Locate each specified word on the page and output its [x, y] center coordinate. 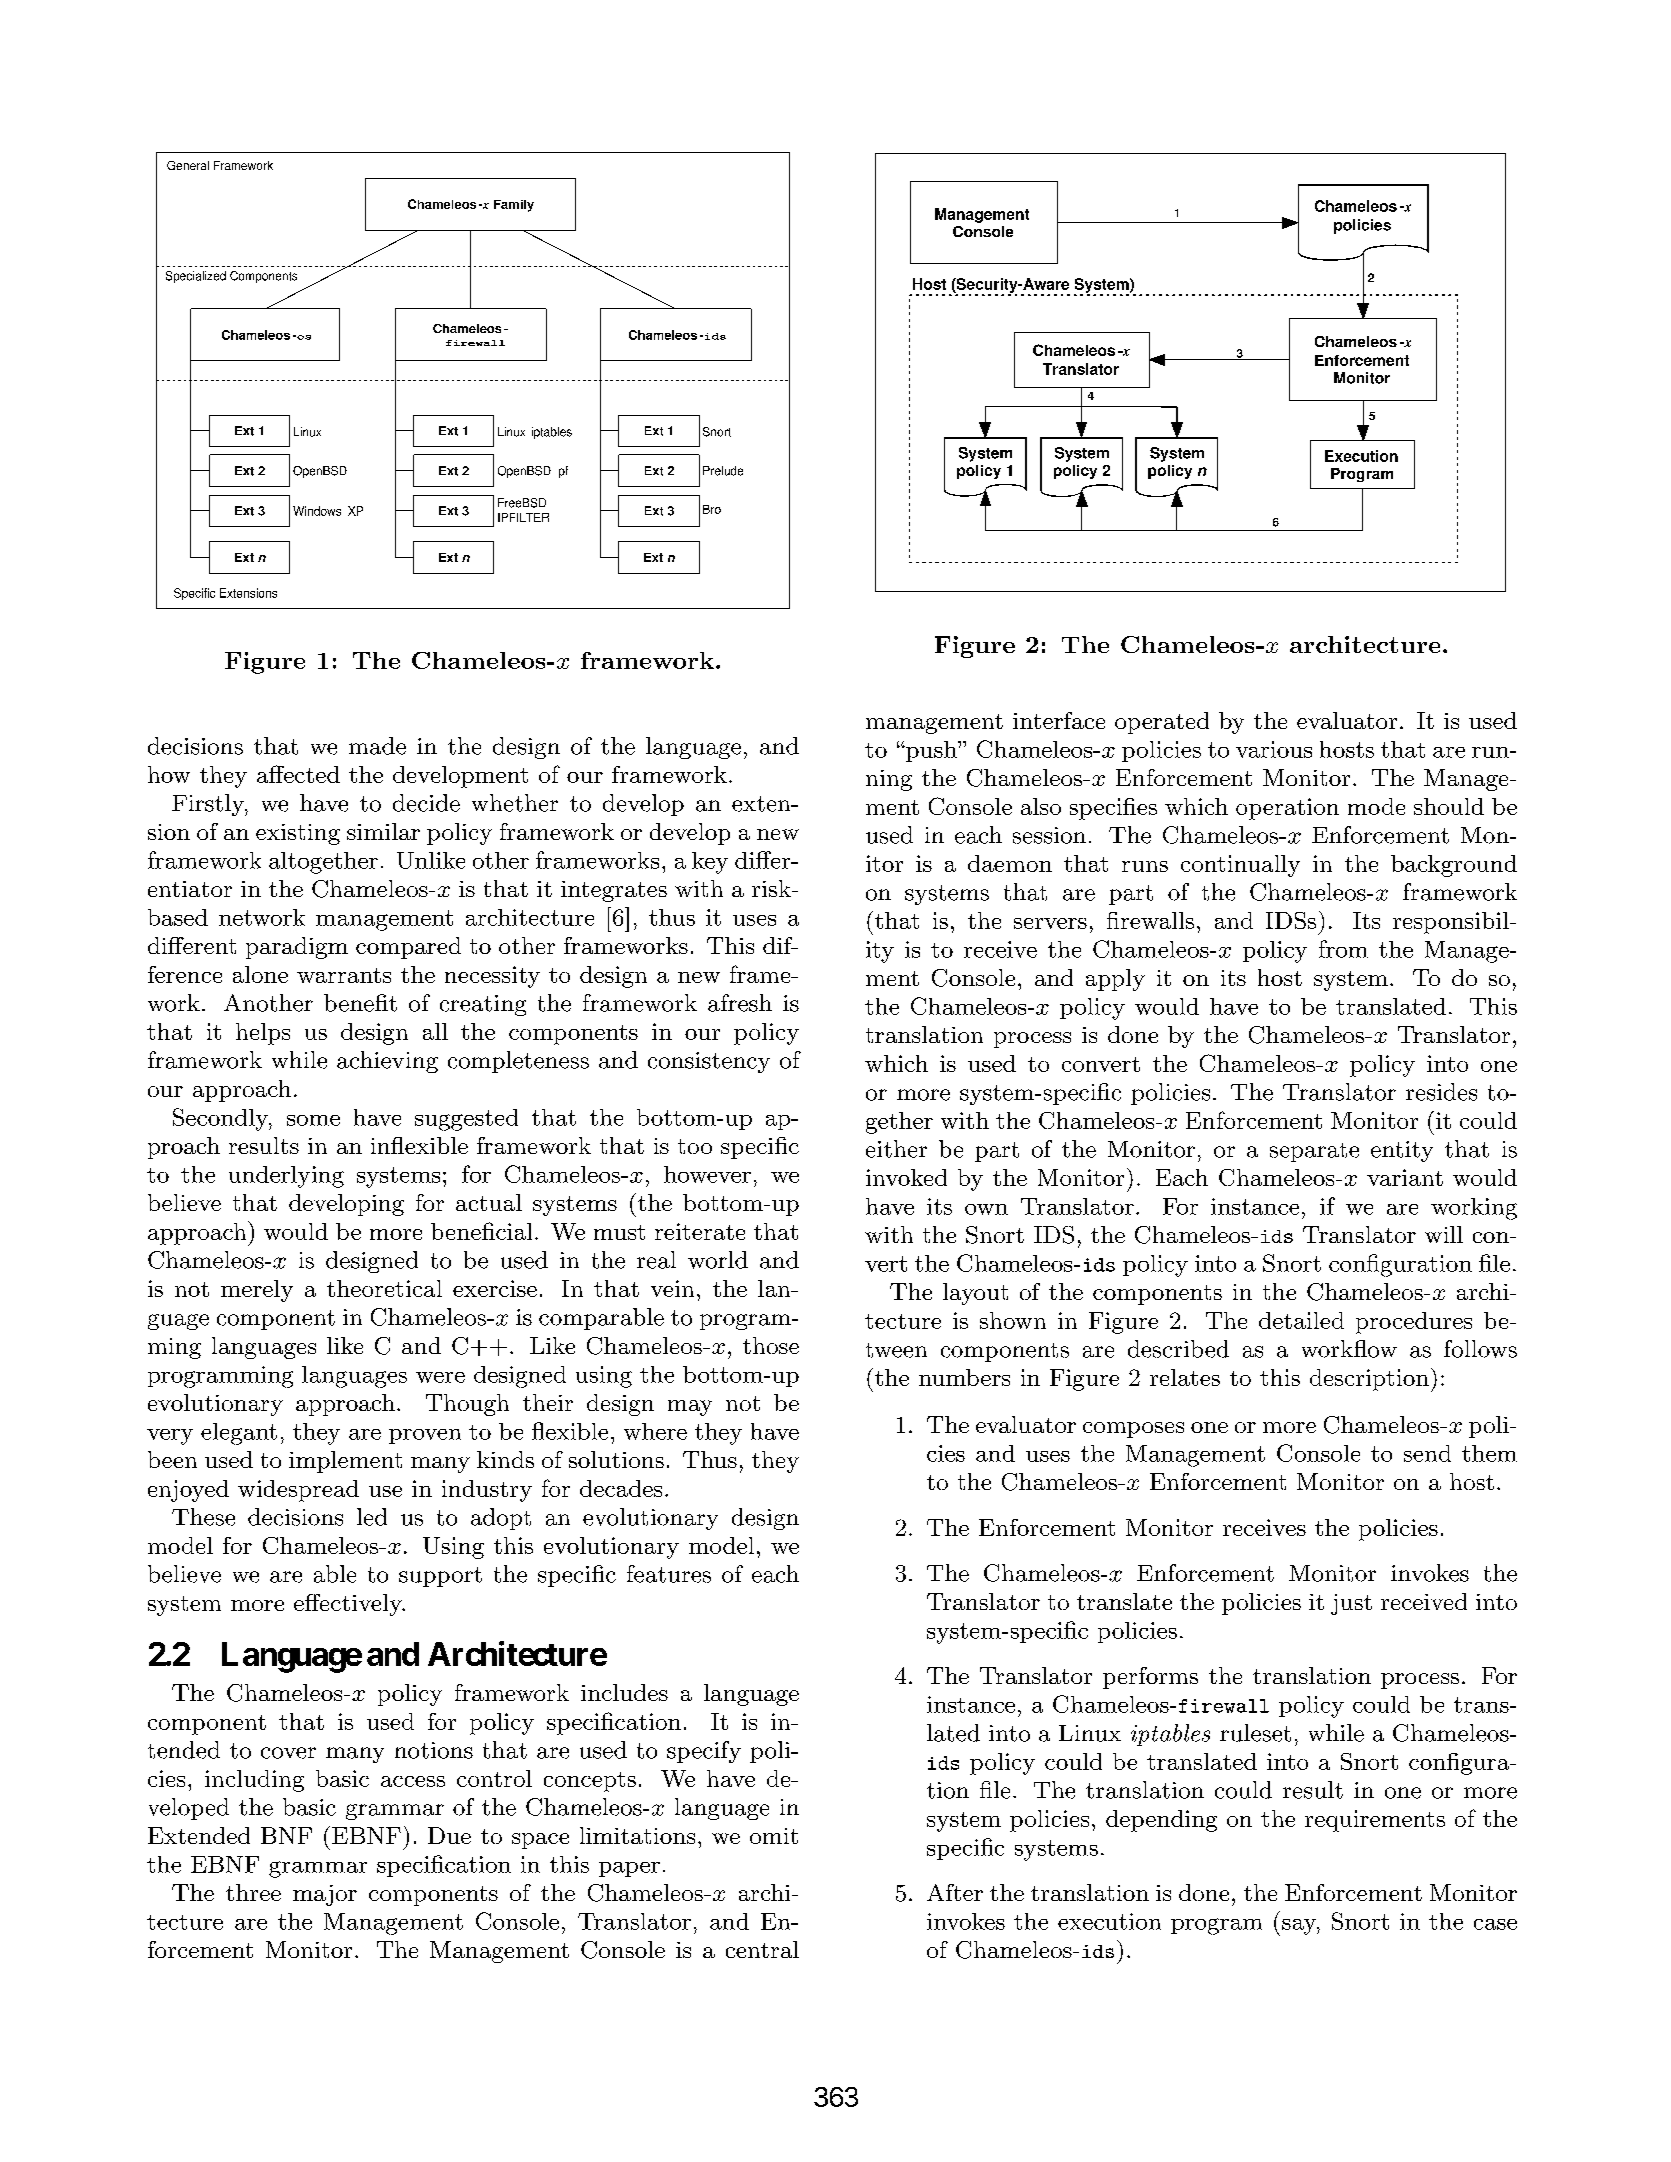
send [1427, 1453]
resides [1441, 1092]
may [690, 1408]
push [931, 751]
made [377, 746]
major [325, 1895]
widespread [298, 1491]
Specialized [196, 277]
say [1300, 1927]
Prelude [723, 471]
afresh [740, 1003]
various [1274, 749]
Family [514, 206]
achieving [387, 1062]
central [762, 1949]
